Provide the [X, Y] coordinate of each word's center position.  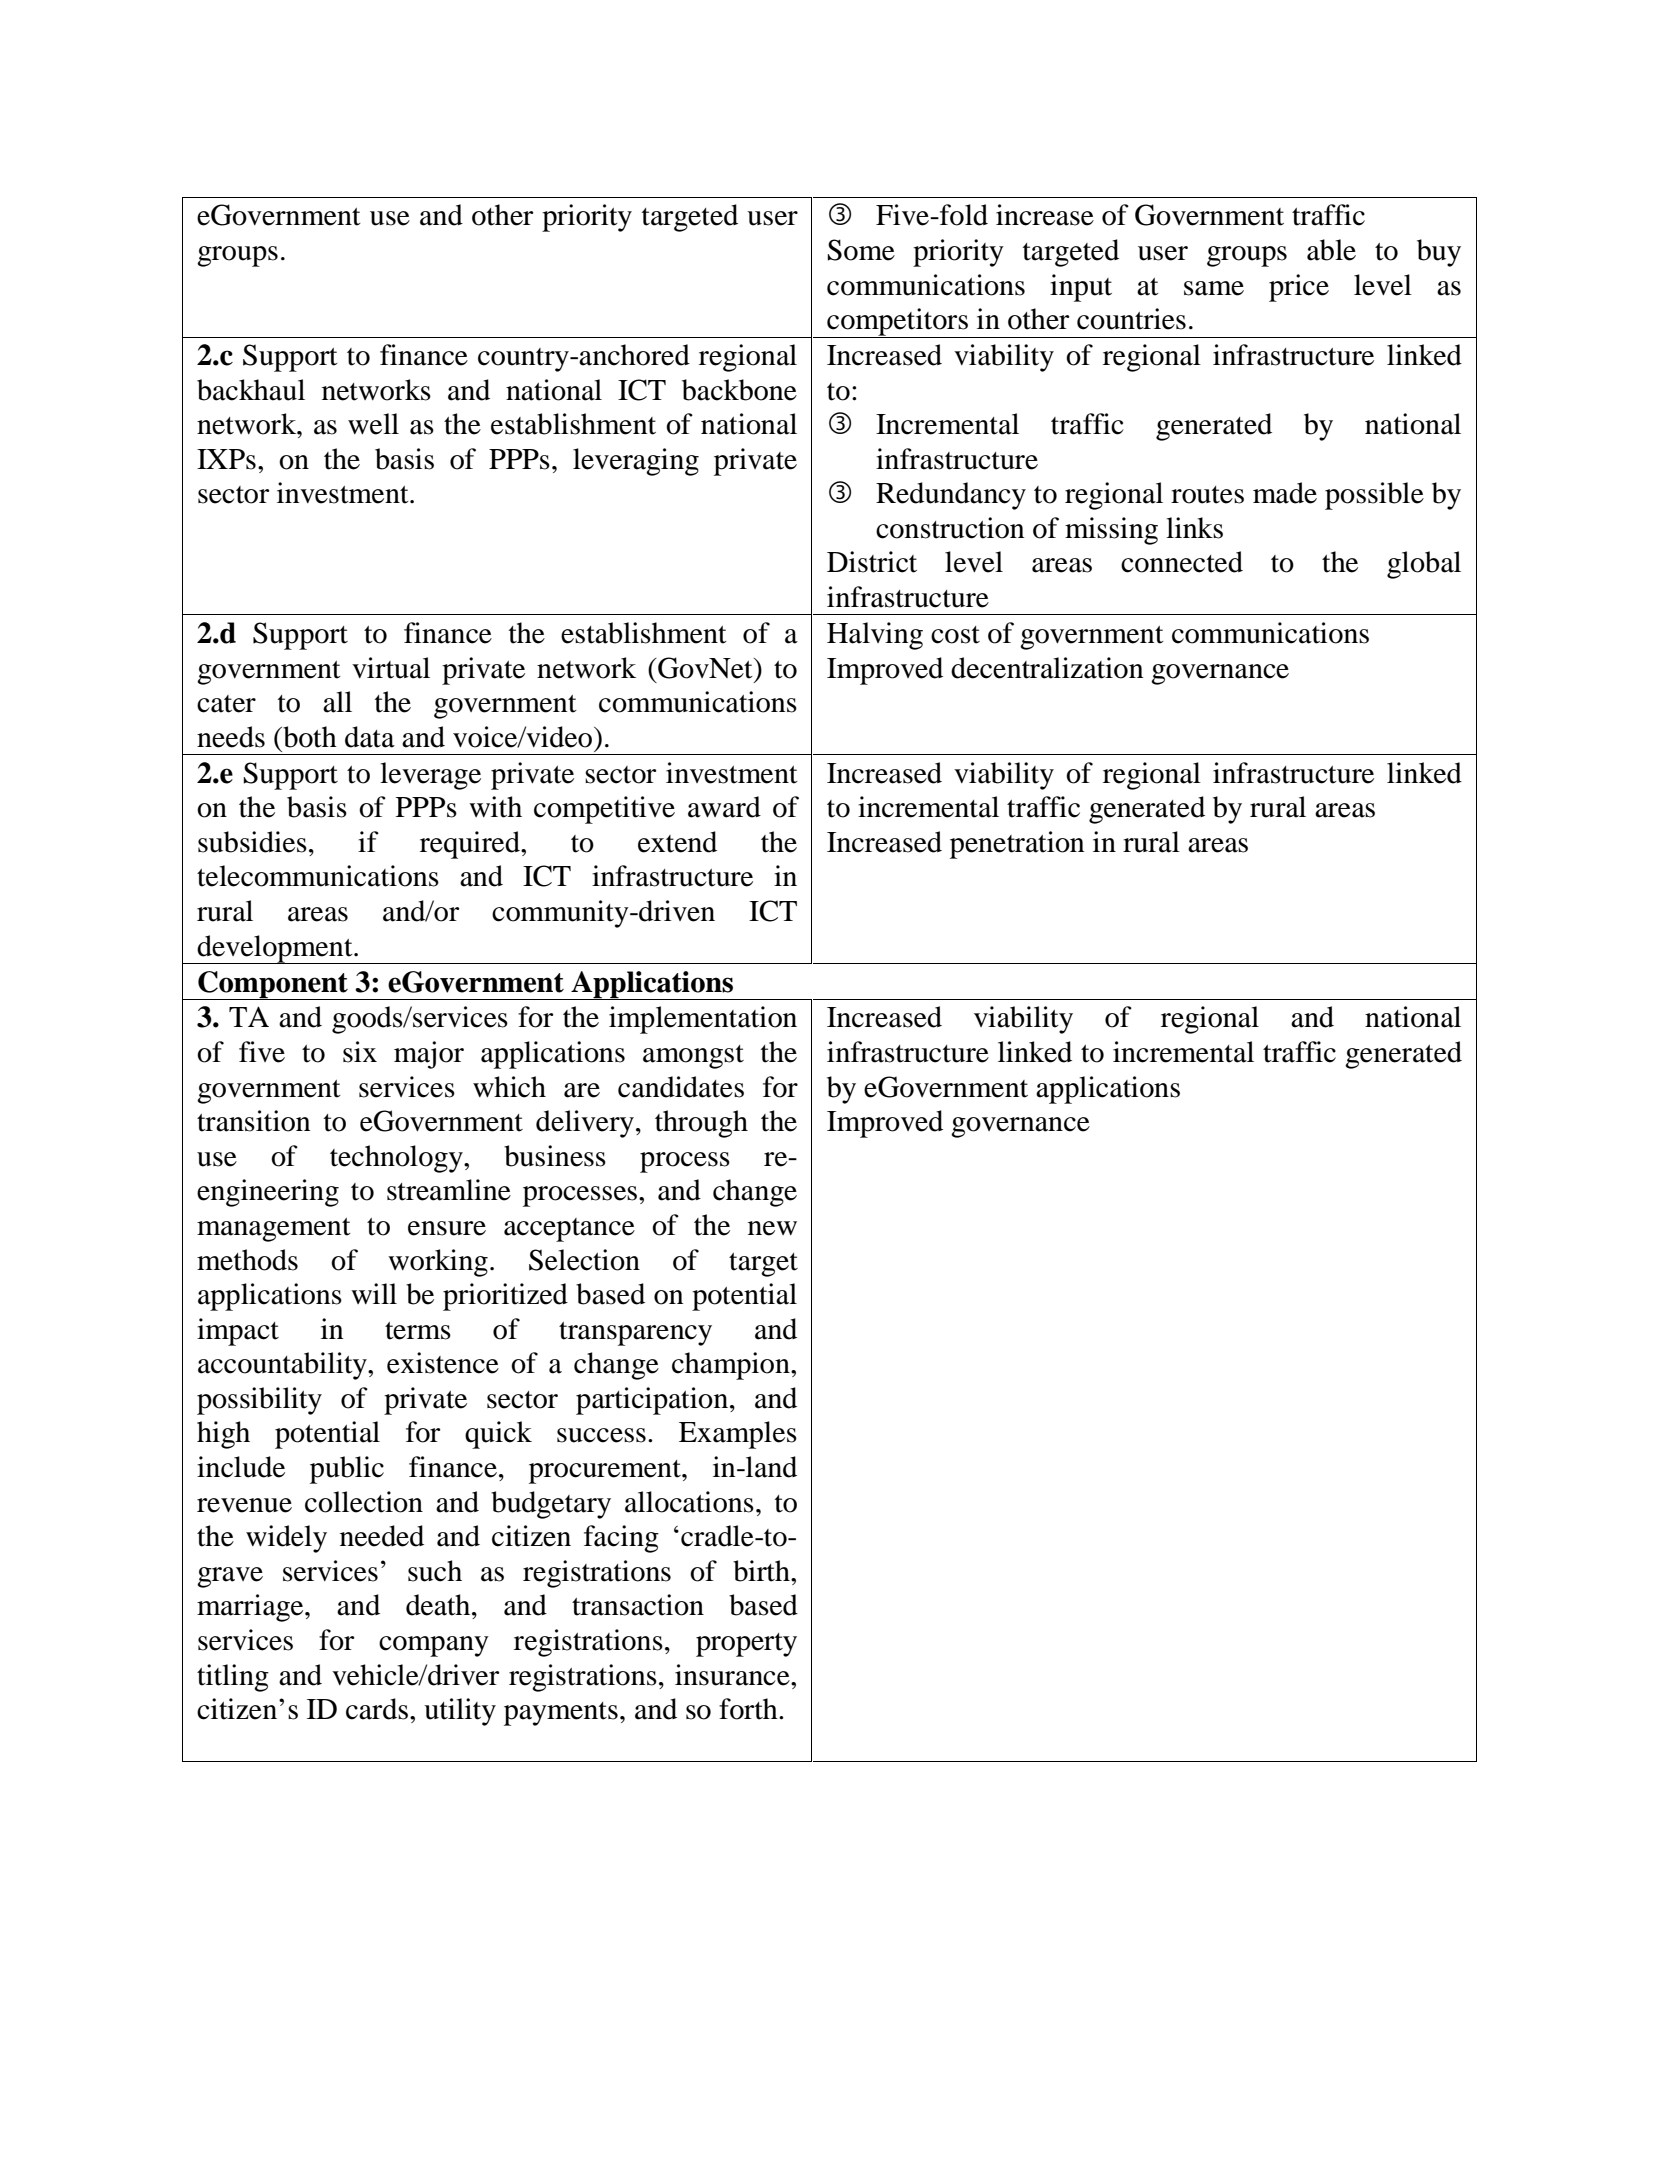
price [1299, 288]
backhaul [251, 390]
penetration [1017, 845]
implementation [703, 1020]
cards [377, 1709]
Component [273, 985]
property [746, 1645]
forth [749, 1709]
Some [861, 250]
